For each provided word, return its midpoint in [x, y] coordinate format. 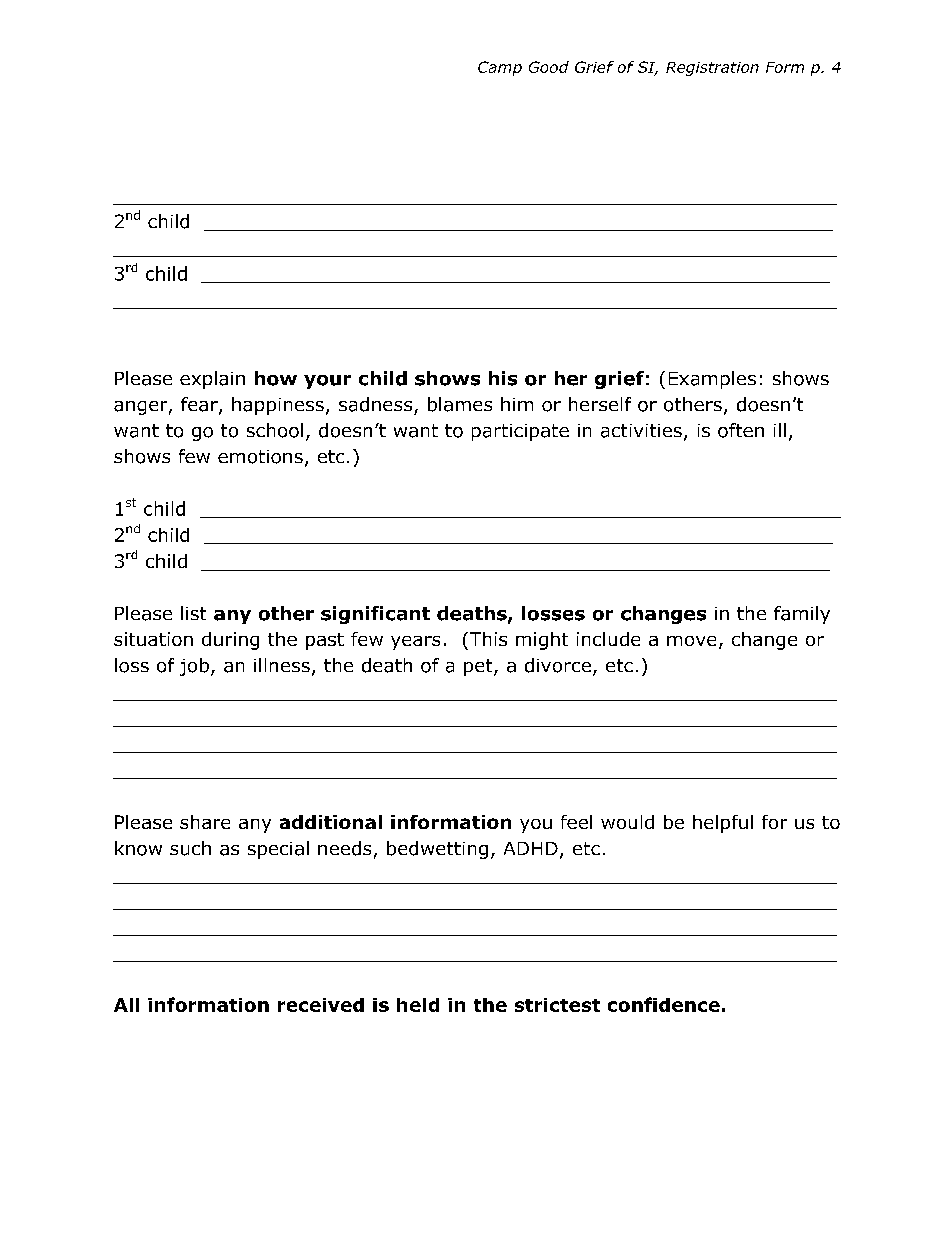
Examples [712, 380]
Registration [712, 69]
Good [549, 67]
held [418, 1005]
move [691, 641]
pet [479, 667]
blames [460, 404]
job [194, 667]
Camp [500, 68]
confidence [664, 1004]
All [126, 1005]
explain [212, 380]
